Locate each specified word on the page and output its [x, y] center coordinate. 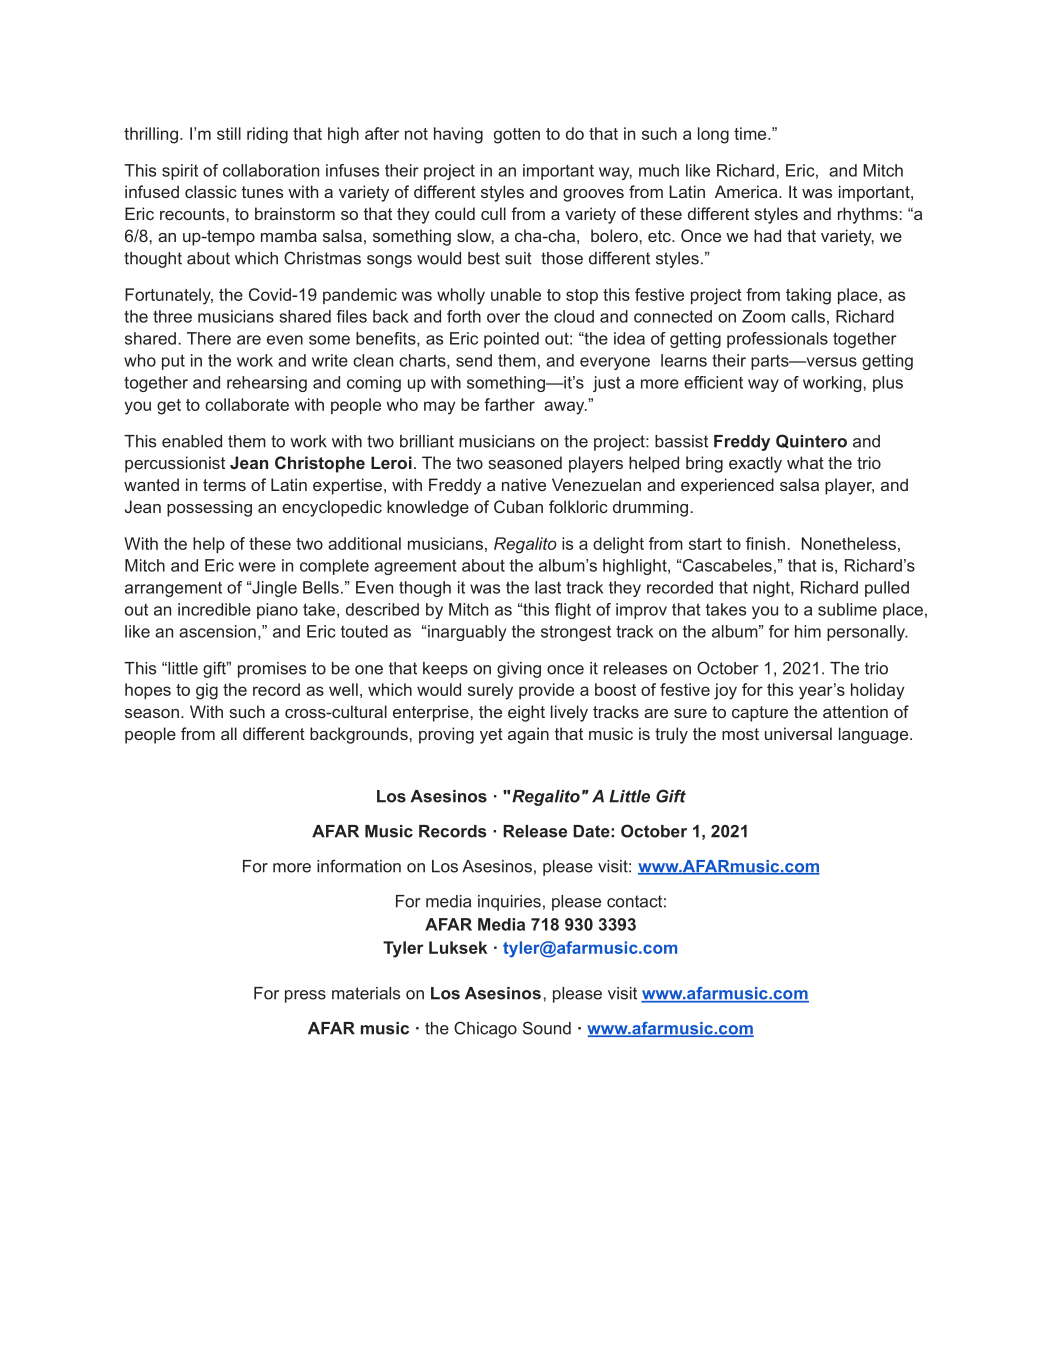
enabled [192, 441]
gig [207, 691]
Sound [547, 1028]
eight [526, 713]
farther [509, 404]
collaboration [271, 170]
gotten [517, 136]
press [305, 996]
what [805, 462]
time [751, 133]
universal [798, 733]
